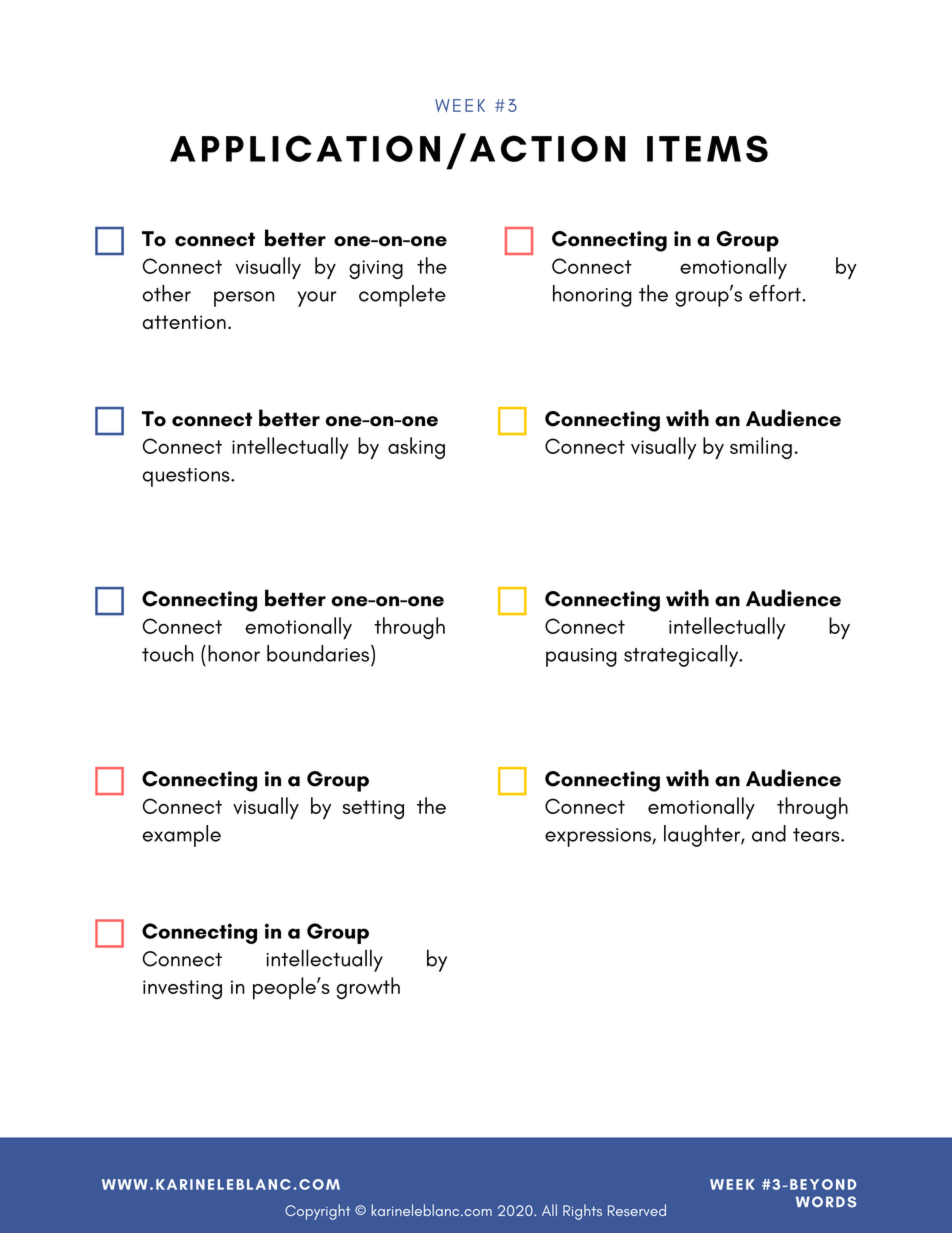 Image resolution: width=952 pixels, height=1233 pixels. I want to click on person, so click(244, 299).
